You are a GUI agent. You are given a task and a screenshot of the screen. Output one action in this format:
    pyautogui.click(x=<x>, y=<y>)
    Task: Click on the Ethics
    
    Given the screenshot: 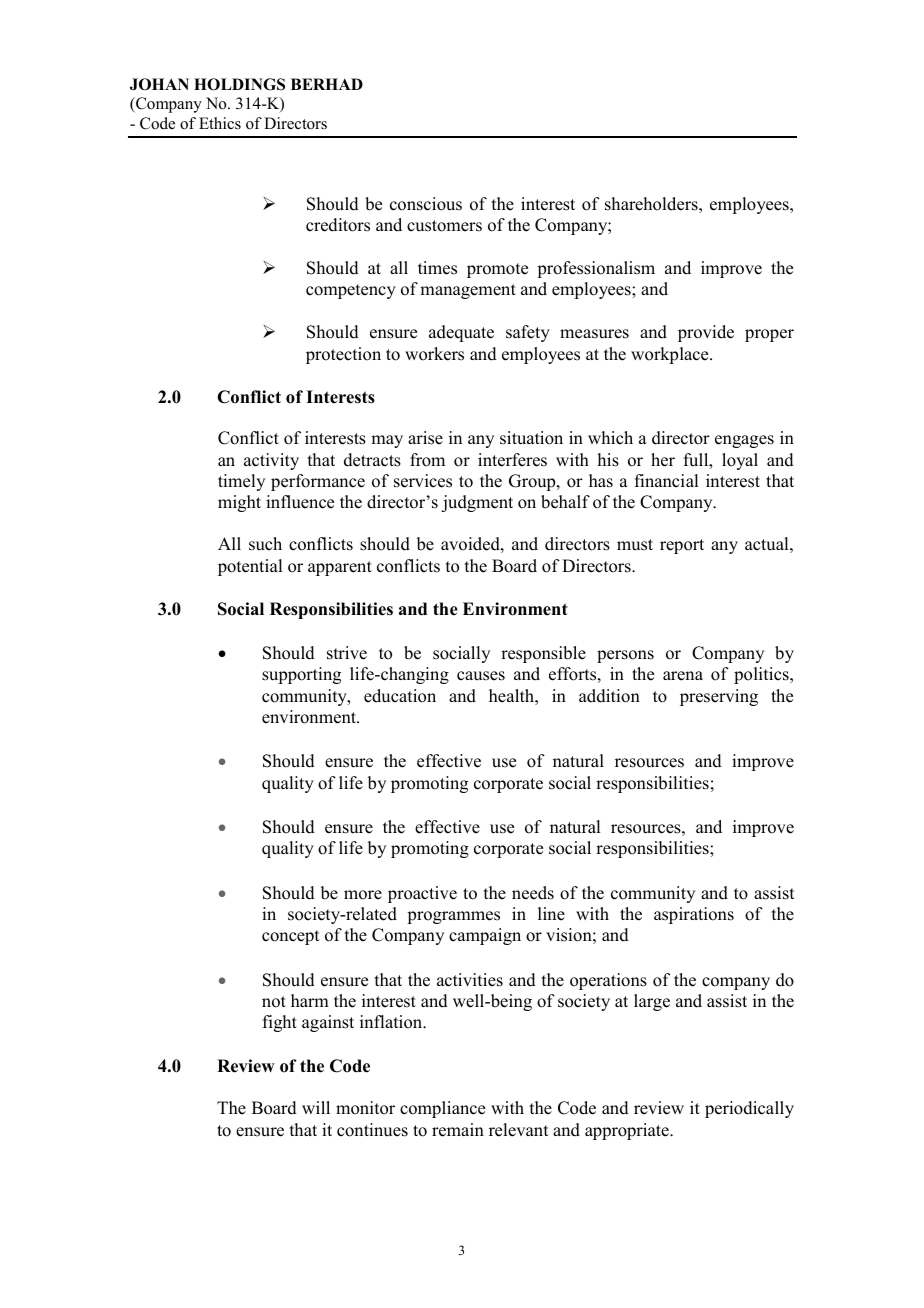 What is the action you would take?
    pyautogui.click(x=220, y=123)
